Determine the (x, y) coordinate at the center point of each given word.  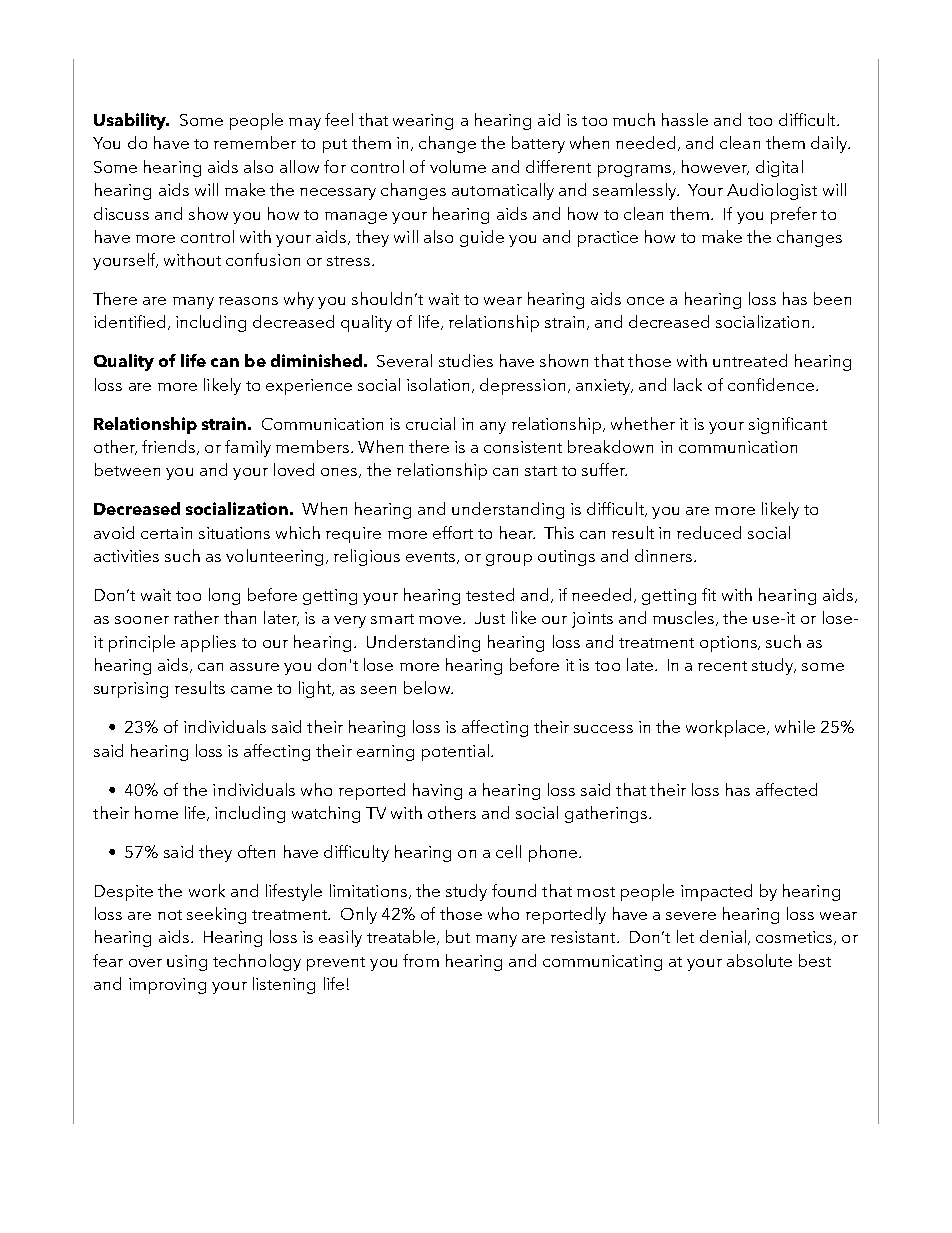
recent (722, 666)
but (458, 936)
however (715, 167)
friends (170, 447)
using (187, 963)
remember (255, 142)
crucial (430, 423)
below (428, 687)
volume (458, 166)
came (251, 690)
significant (788, 425)
